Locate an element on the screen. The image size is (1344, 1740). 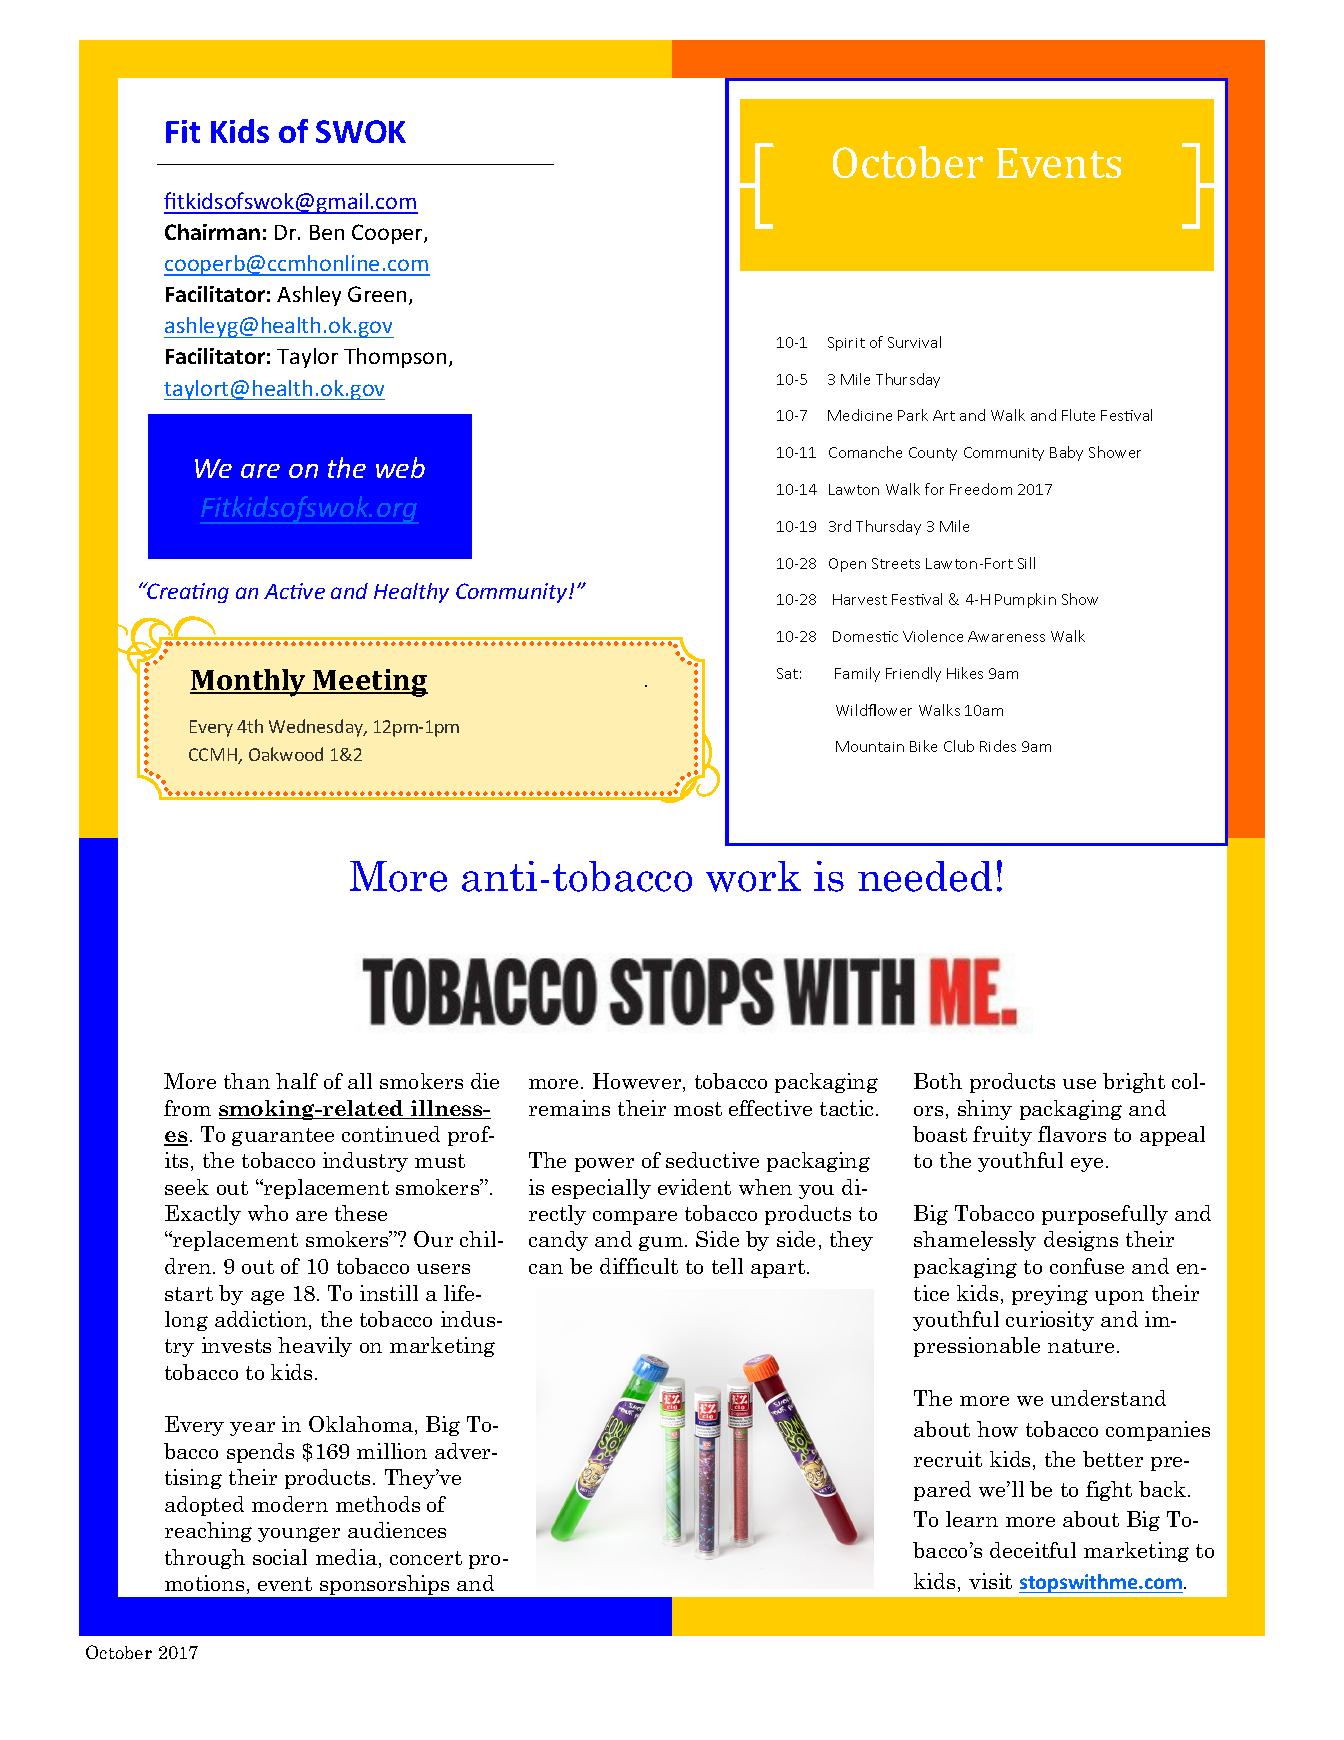
concert is located at coordinates (426, 1558).
